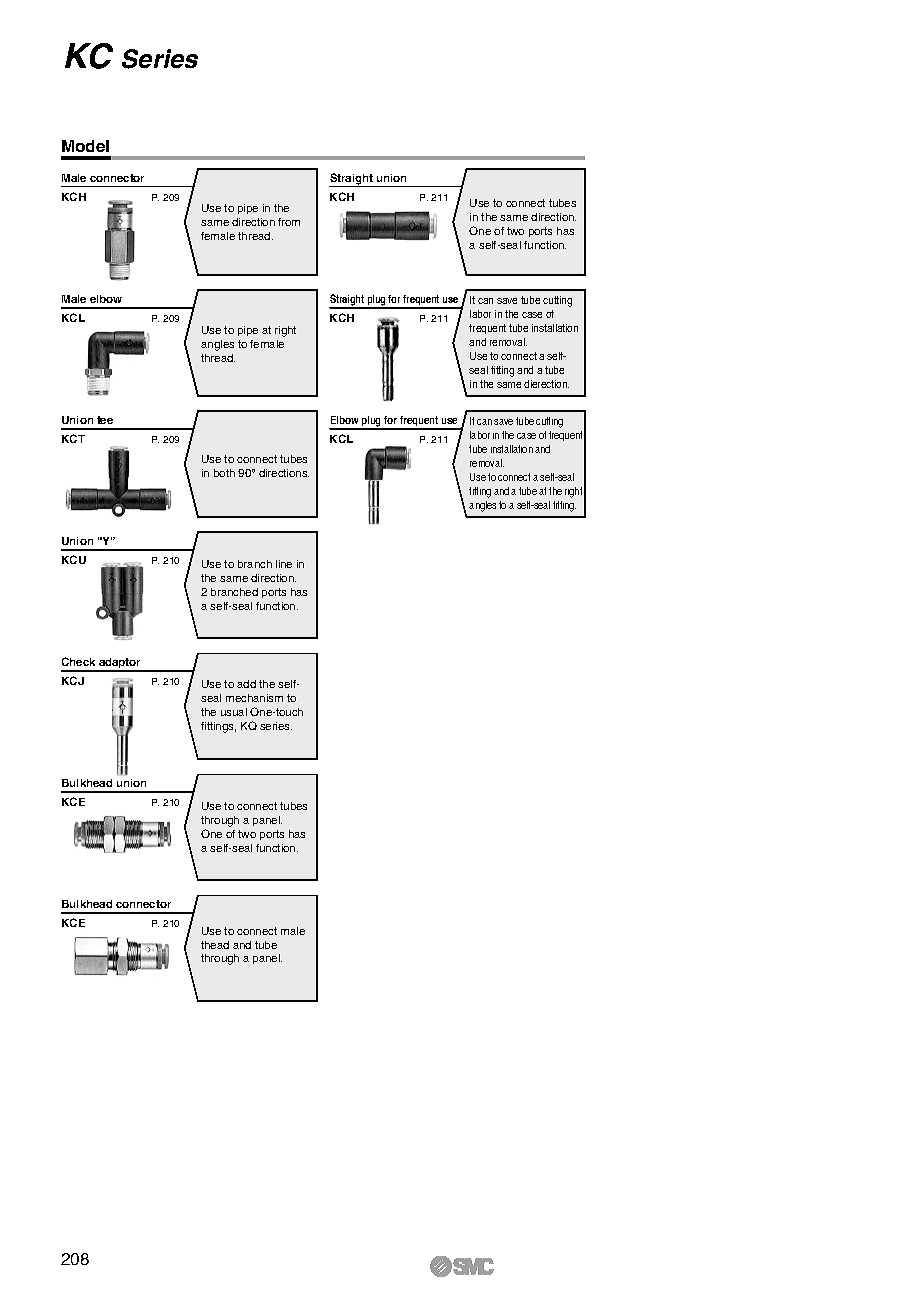 Image resolution: width=924 pixels, height=1311 pixels. What do you see at coordinates (224, 473) in the document?
I see `both` at bounding box center [224, 473].
